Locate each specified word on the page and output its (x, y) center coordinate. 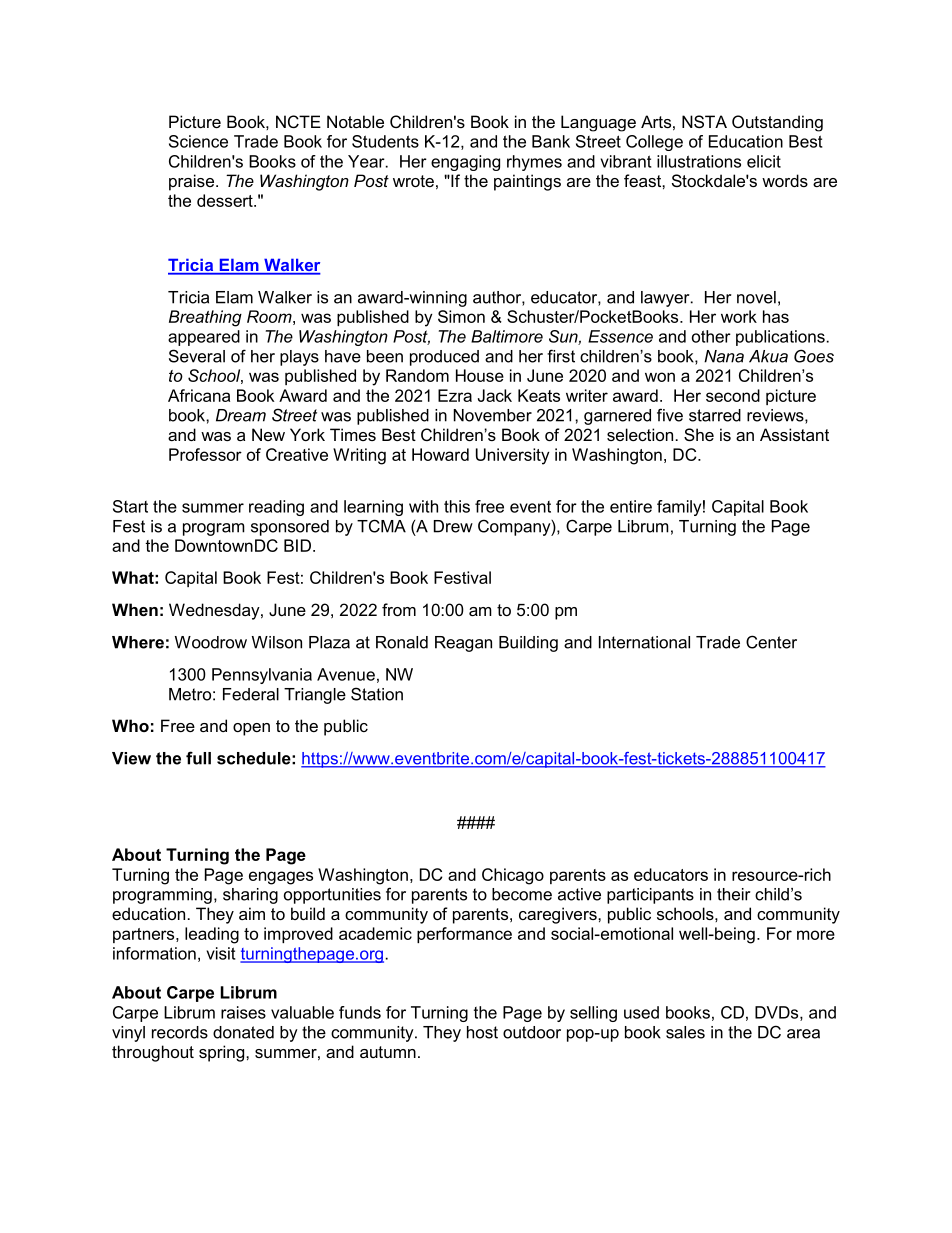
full (198, 758)
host (482, 1032)
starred (715, 415)
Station (377, 694)
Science (198, 141)
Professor (205, 454)
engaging (465, 163)
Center (771, 642)
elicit (764, 161)
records (180, 1032)
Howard (440, 454)
